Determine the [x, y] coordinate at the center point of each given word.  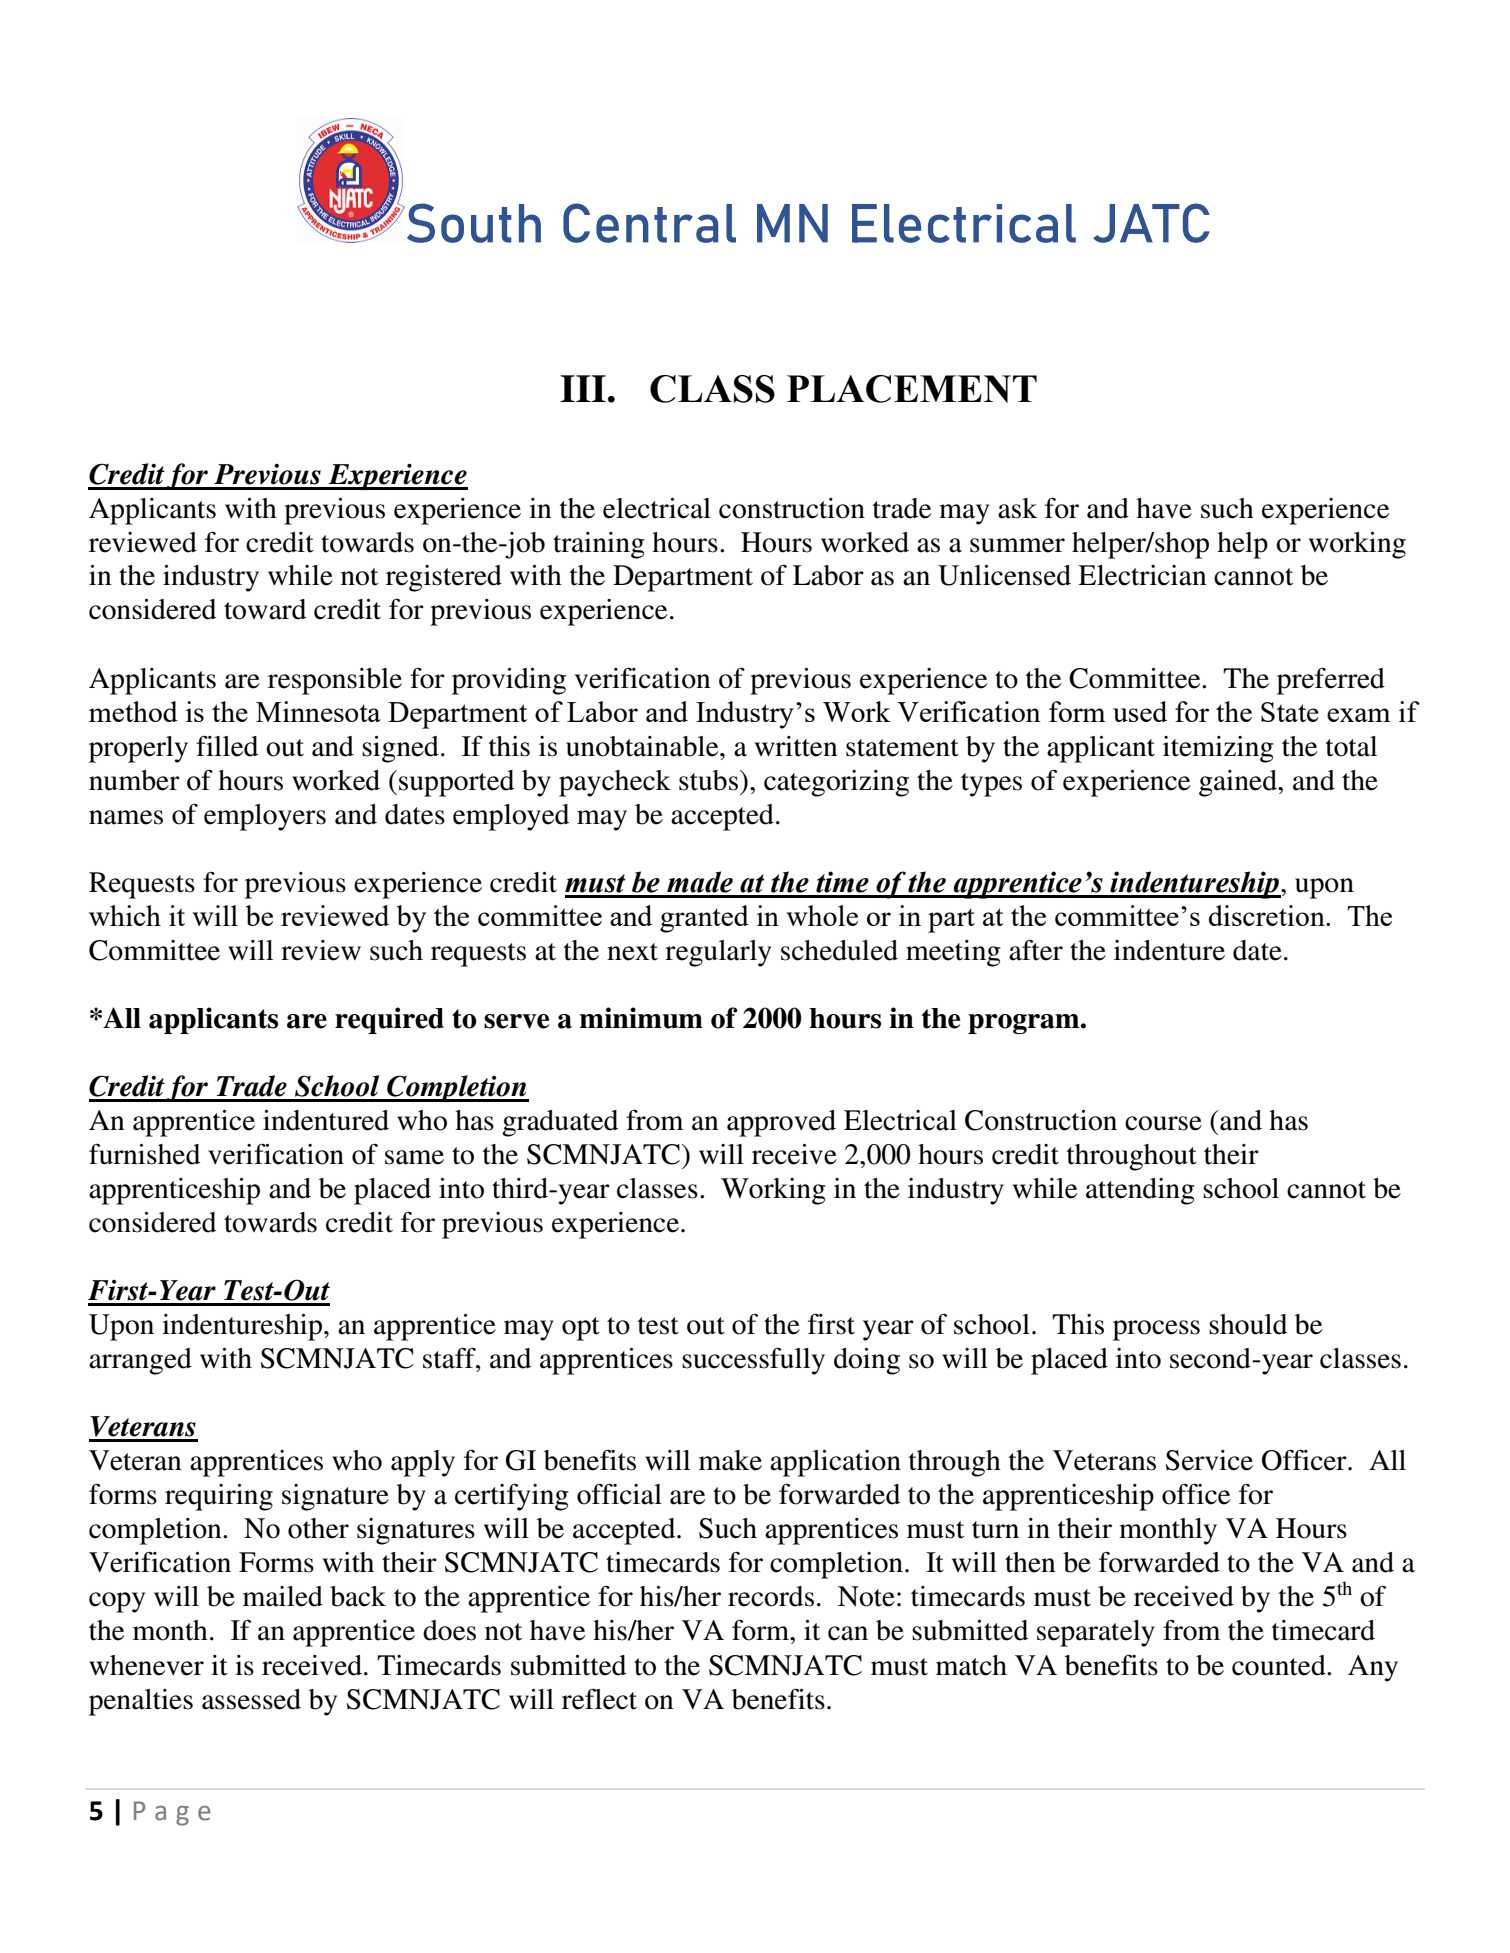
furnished [144, 1154]
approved [781, 1123]
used [1140, 711]
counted [1280, 1665]
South [472, 223]
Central [649, 223]
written [796, 746]
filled [227, 746]
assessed [251, 1699]
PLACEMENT [912, 389]
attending [1140, 1191]
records [771, 1596]
